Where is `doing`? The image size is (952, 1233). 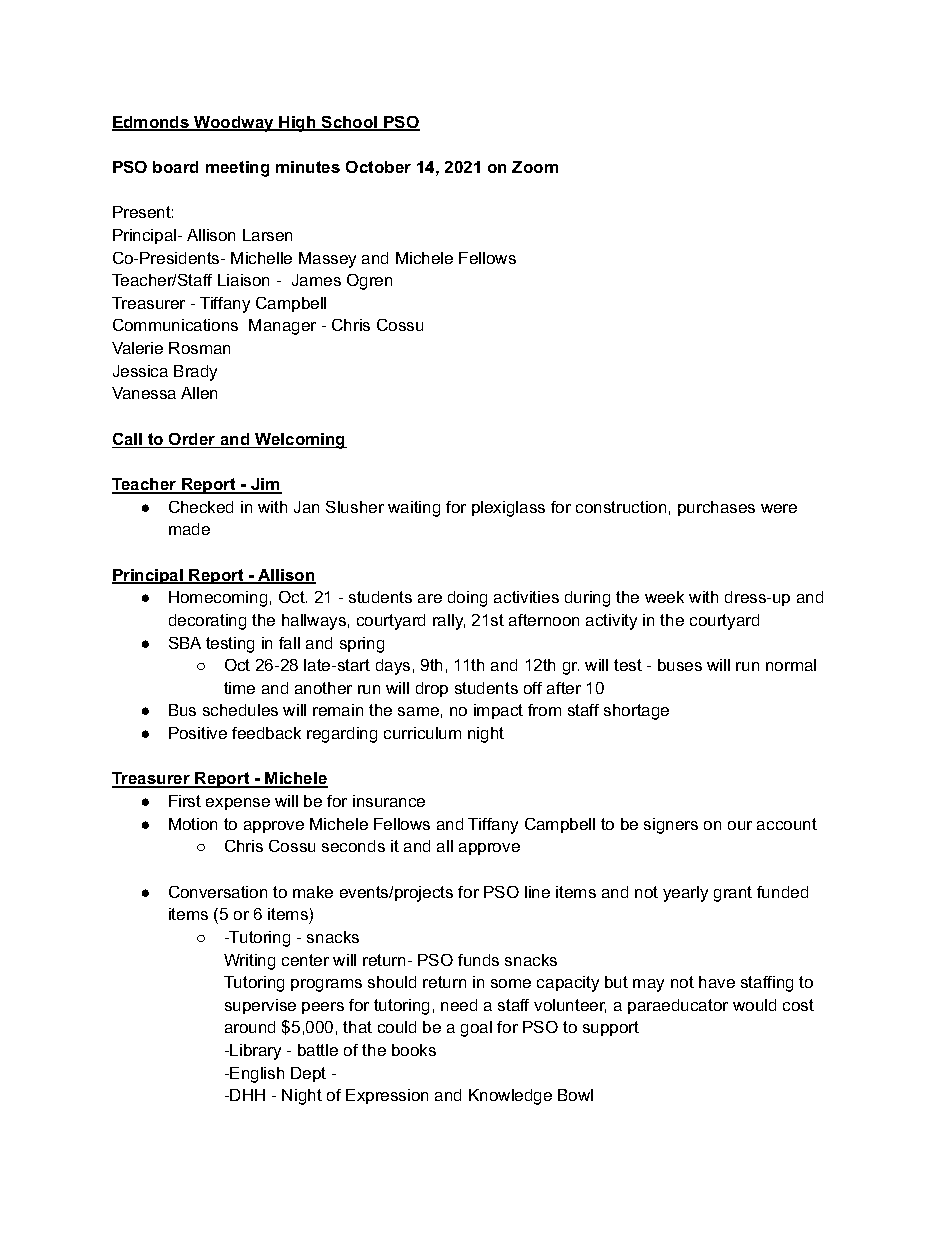
doing is located at coordinates (467, 599).
